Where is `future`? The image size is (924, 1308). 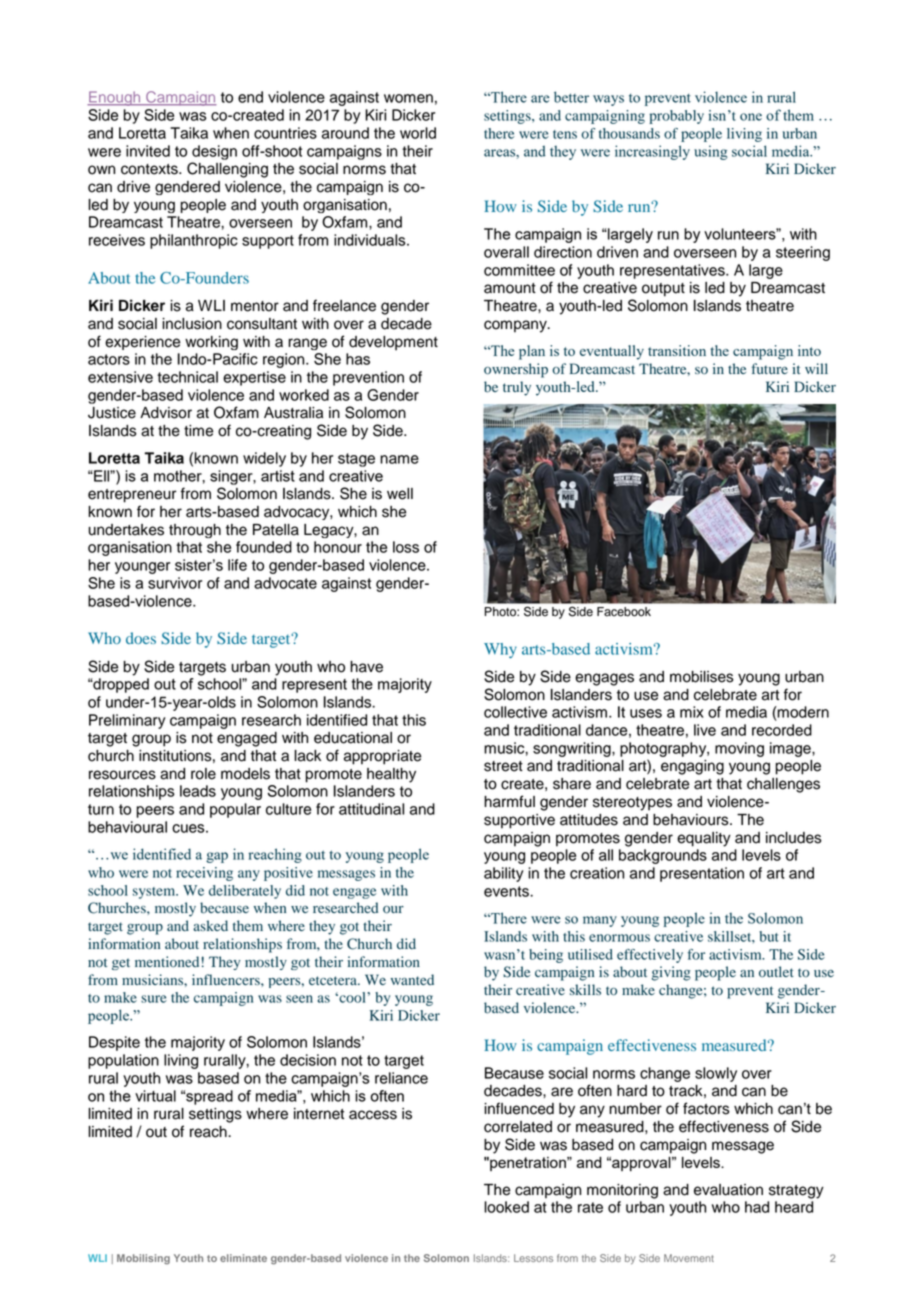
future is located at coordinates (770, 368).
